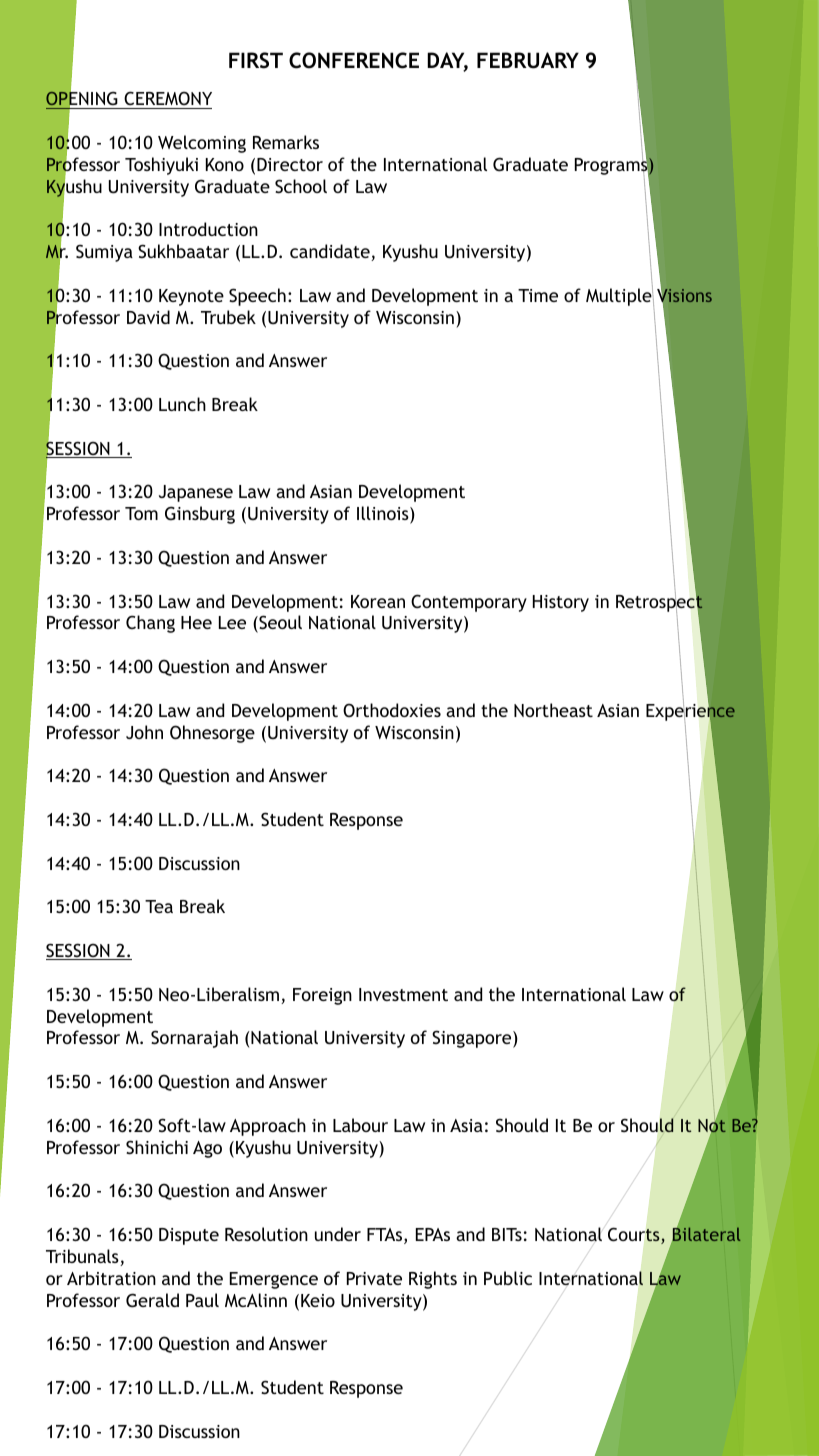 The image size is (819, 1456). I want to click on Time, so click(538, 295).
